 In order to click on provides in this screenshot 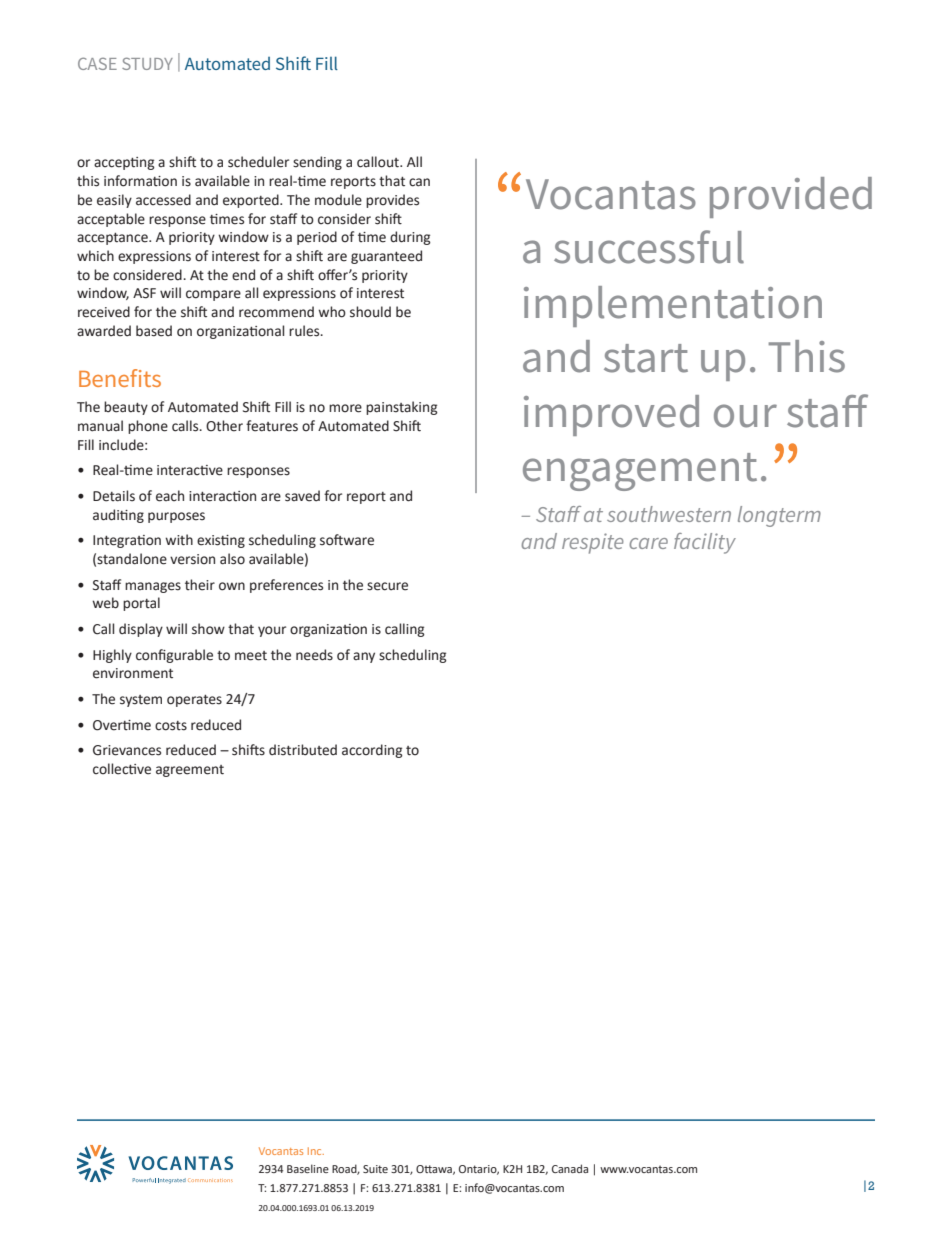, I will do `click(392, 201)`.
